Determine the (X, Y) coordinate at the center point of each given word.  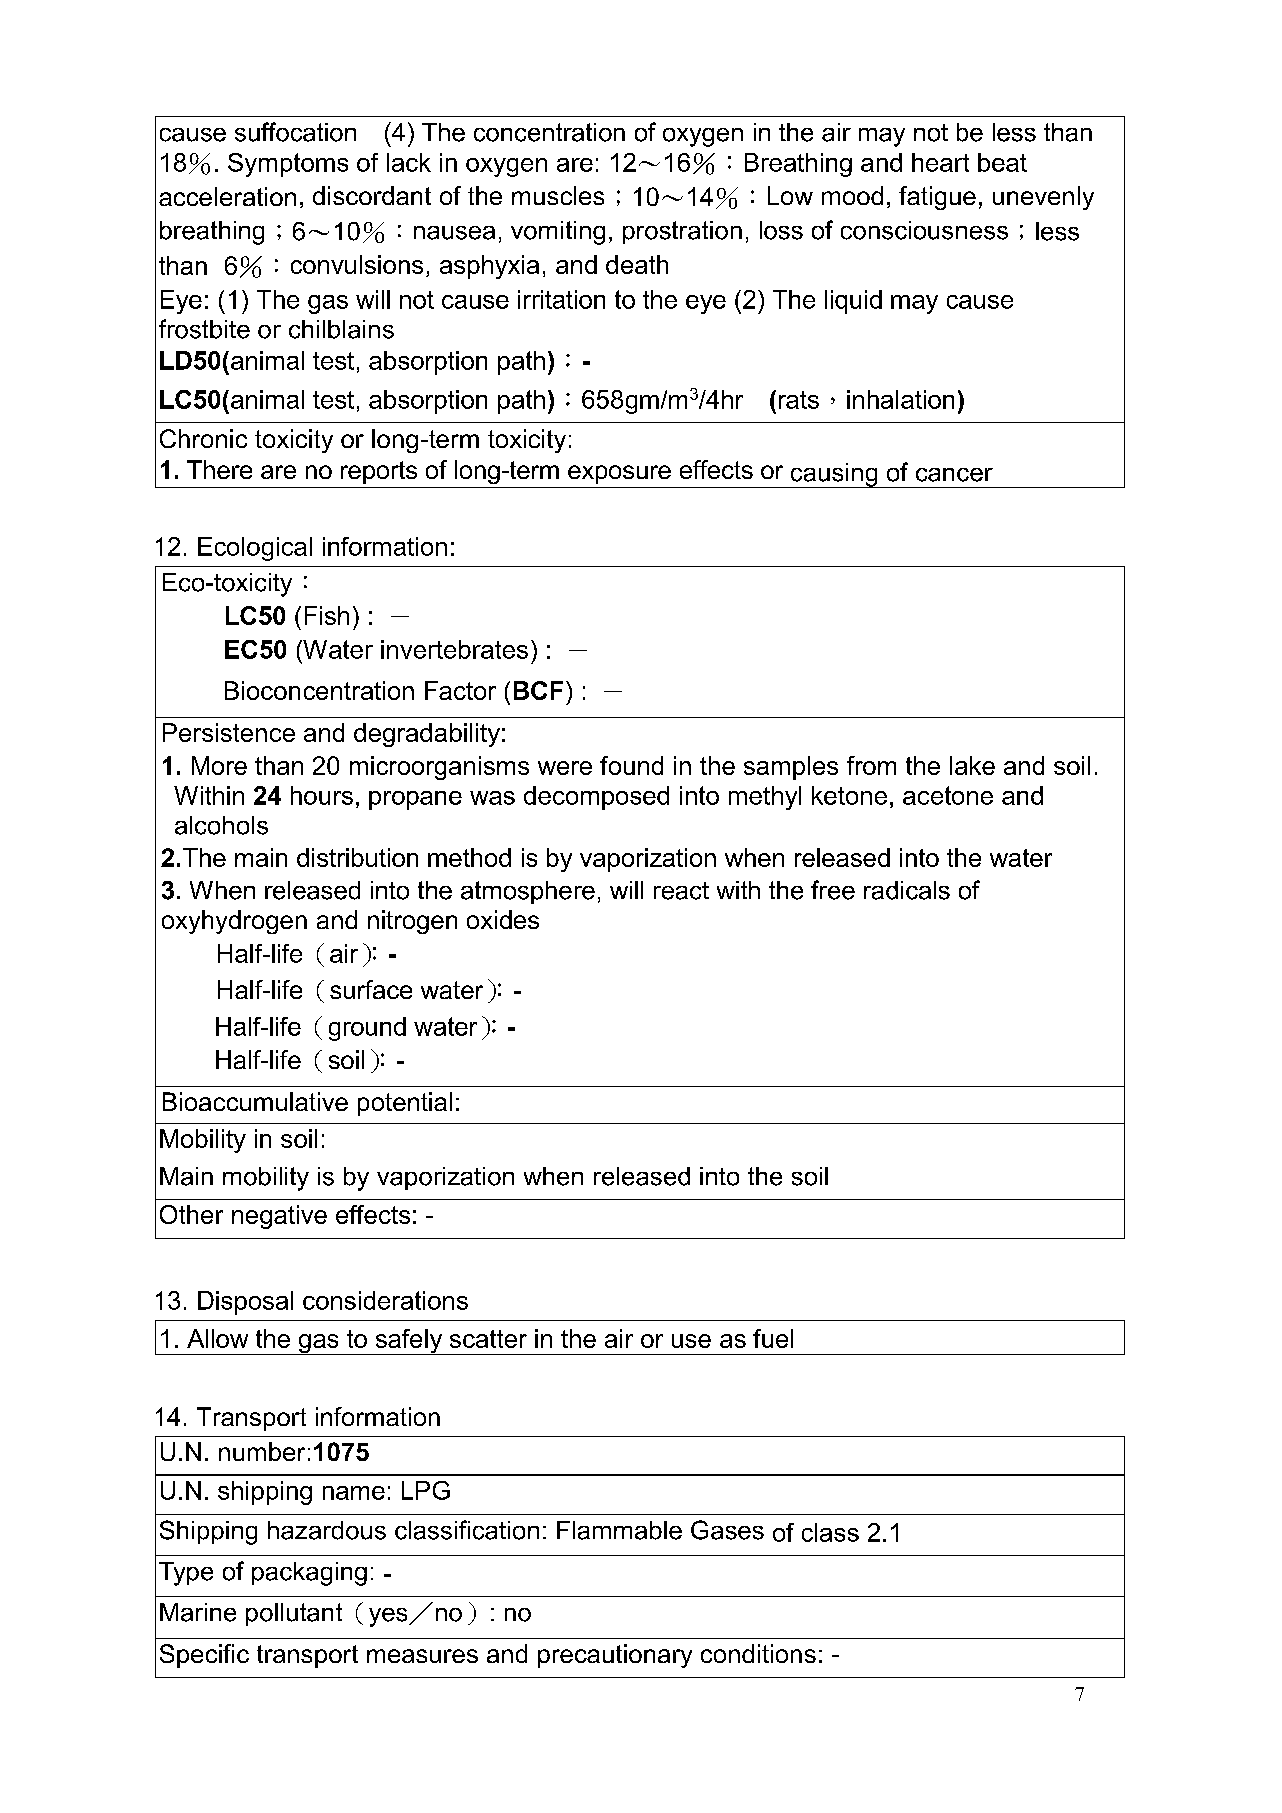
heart (940, 162)
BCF (538, 690)
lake (972, 765)
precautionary (615, 1656)
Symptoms (288, 165)
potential (405, 1104)
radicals (907, 890)
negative (279, 1217)
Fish (327, 615)
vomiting (558, 233)
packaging (309, 1574)
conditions (758, 1653)
